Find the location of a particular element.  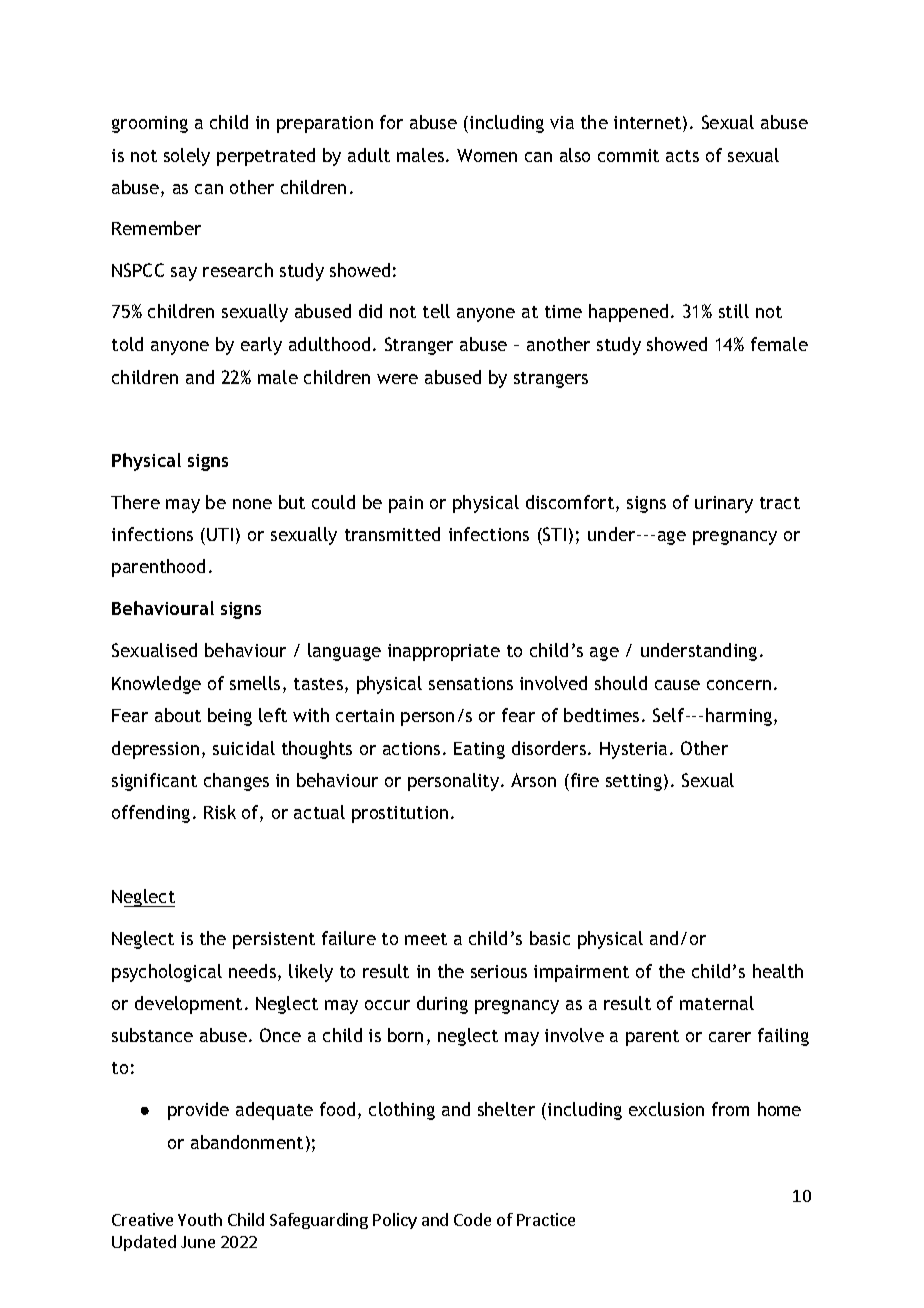

solely is located at coordinates (187, 157).
